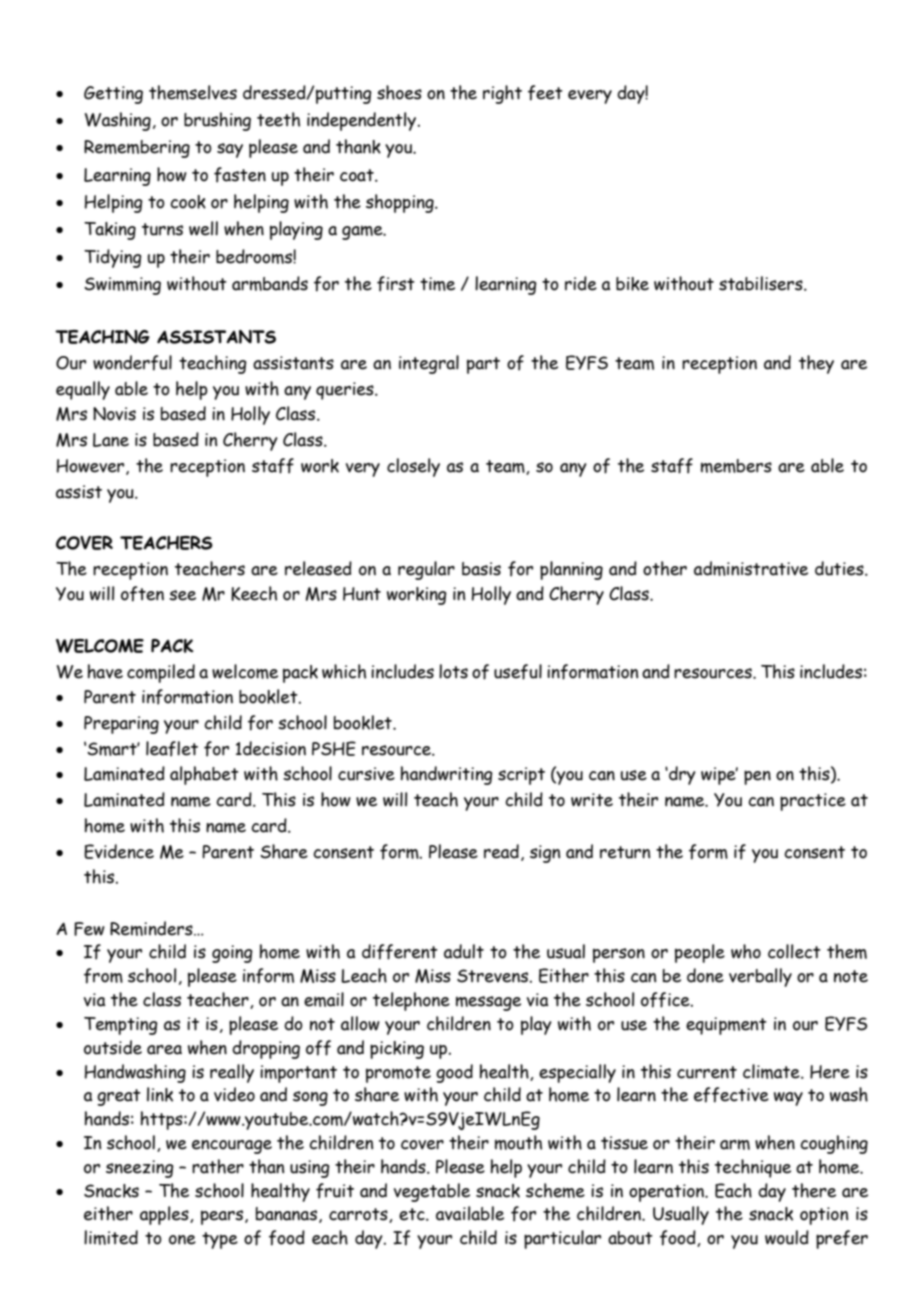 The height and width of the screenshot is (1308, 924). What do you see at coordinates (762, 283) in the screenshot?
I see `stabilisers` at bounding box center [762, 283].
